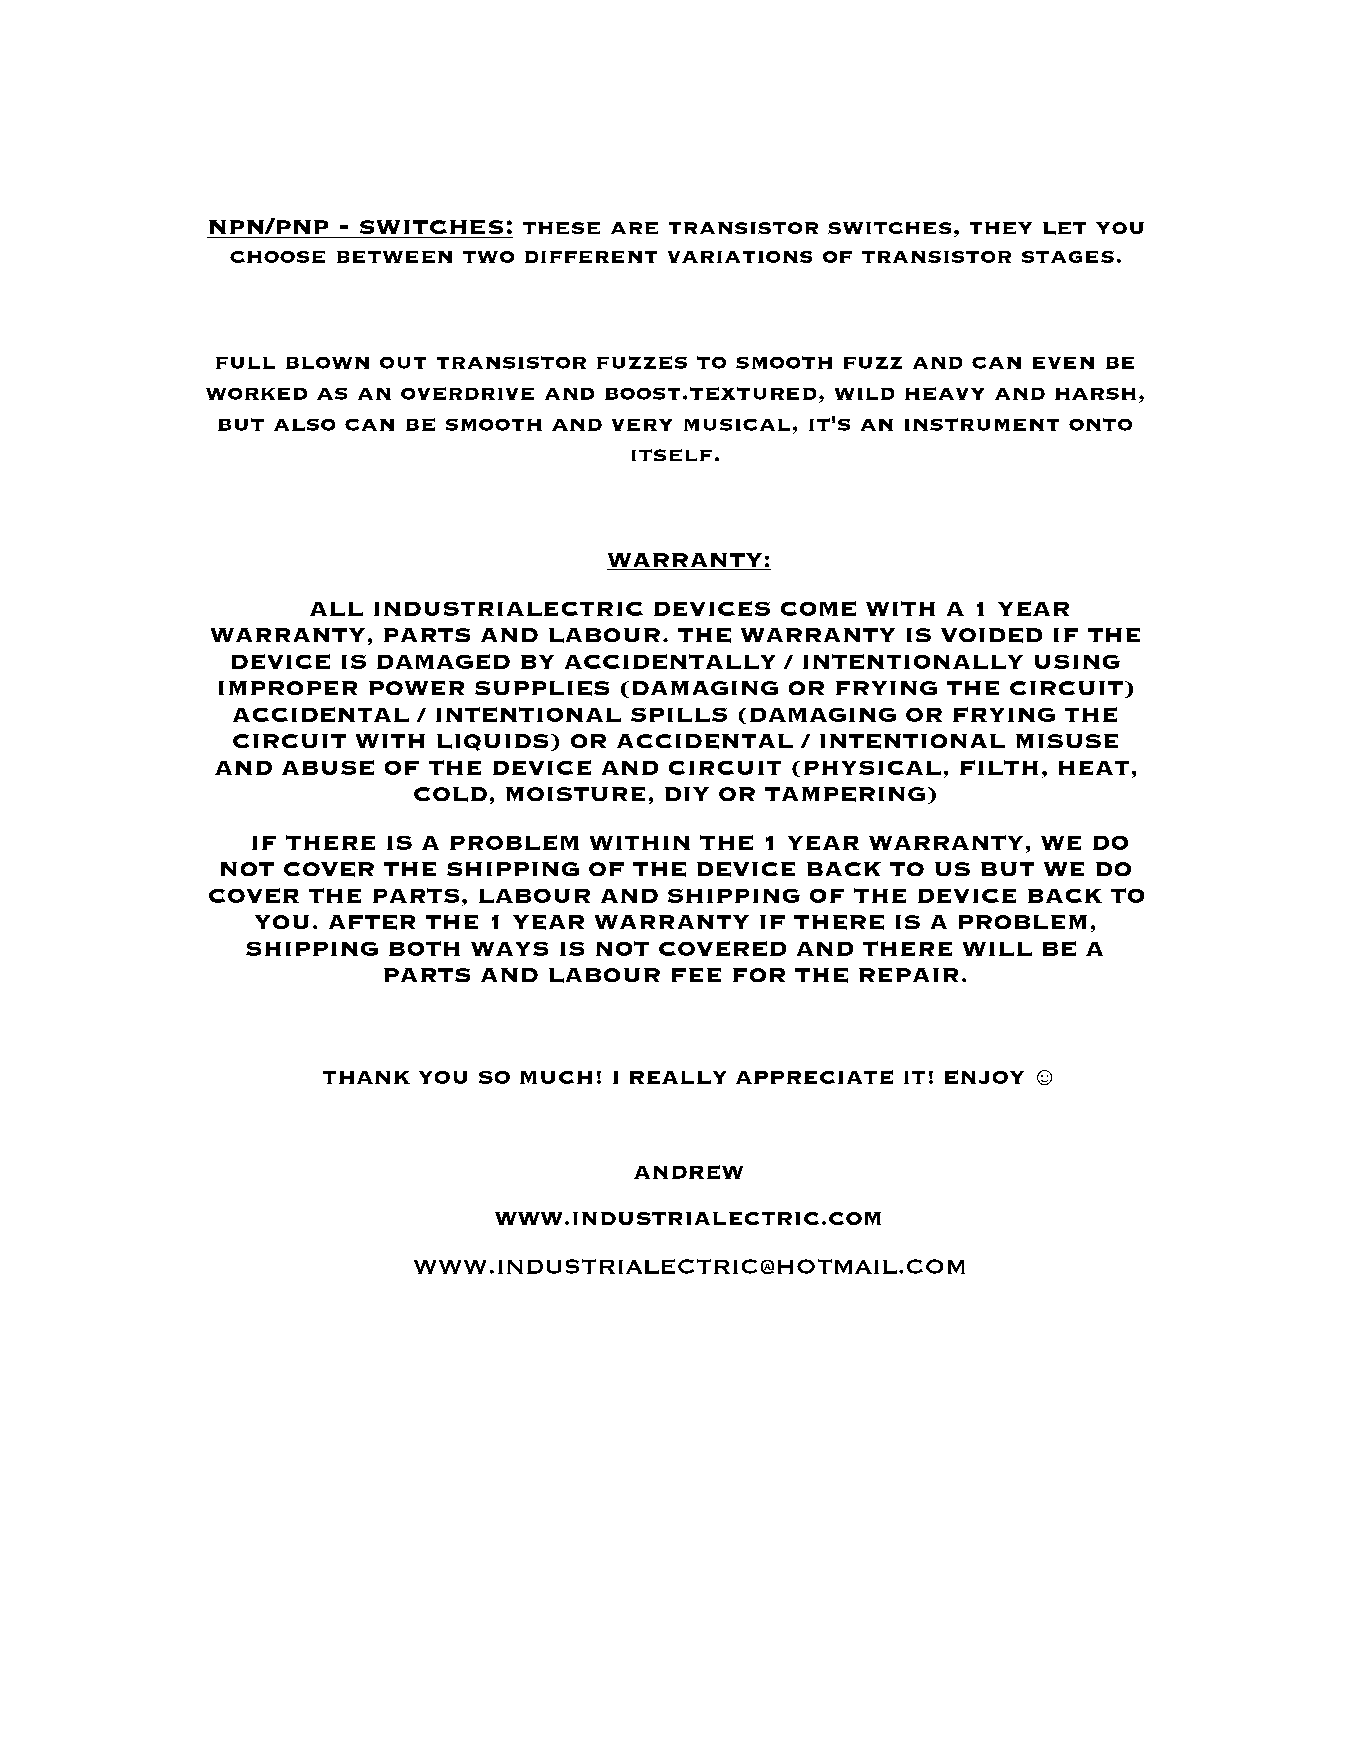  Describe the element at coordinates (1001, 228) in the image. I see `they` at that location.
